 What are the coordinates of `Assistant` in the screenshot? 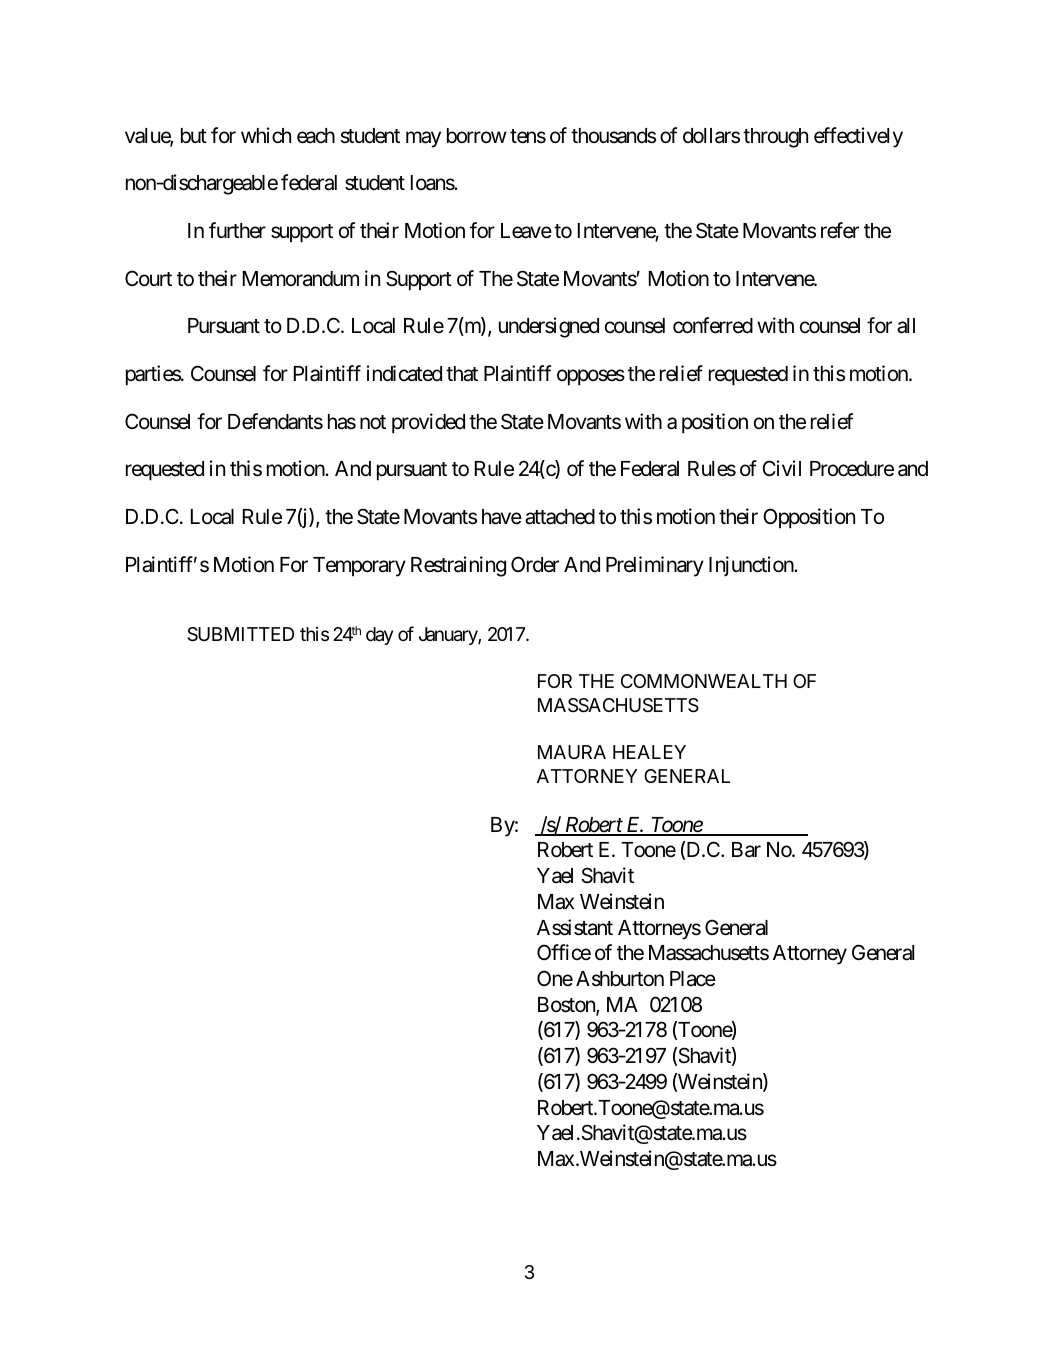 It's located at (575, 927).
